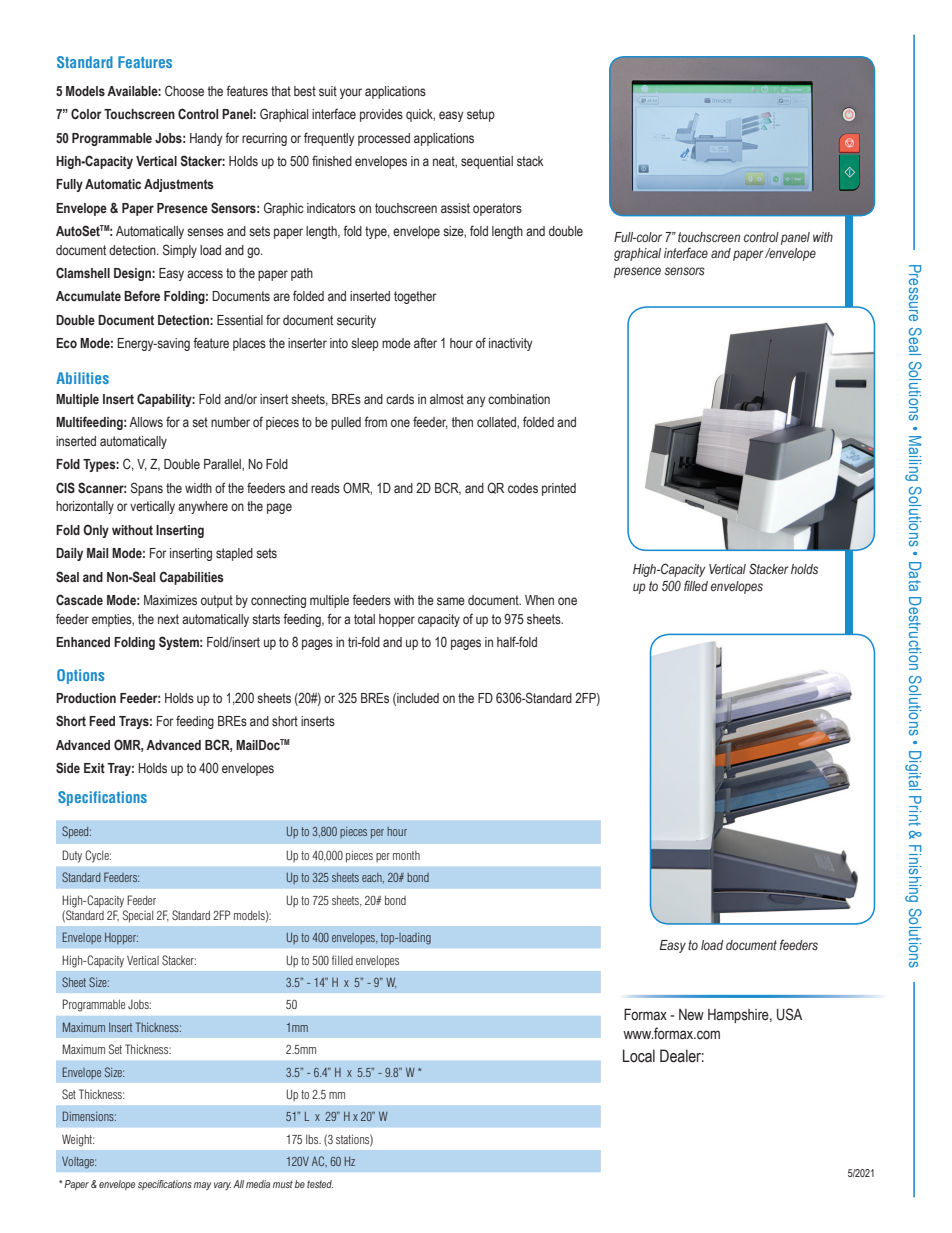 This screenshot has width=952, height=1233. I want to click on provides, so click(381, 115).
